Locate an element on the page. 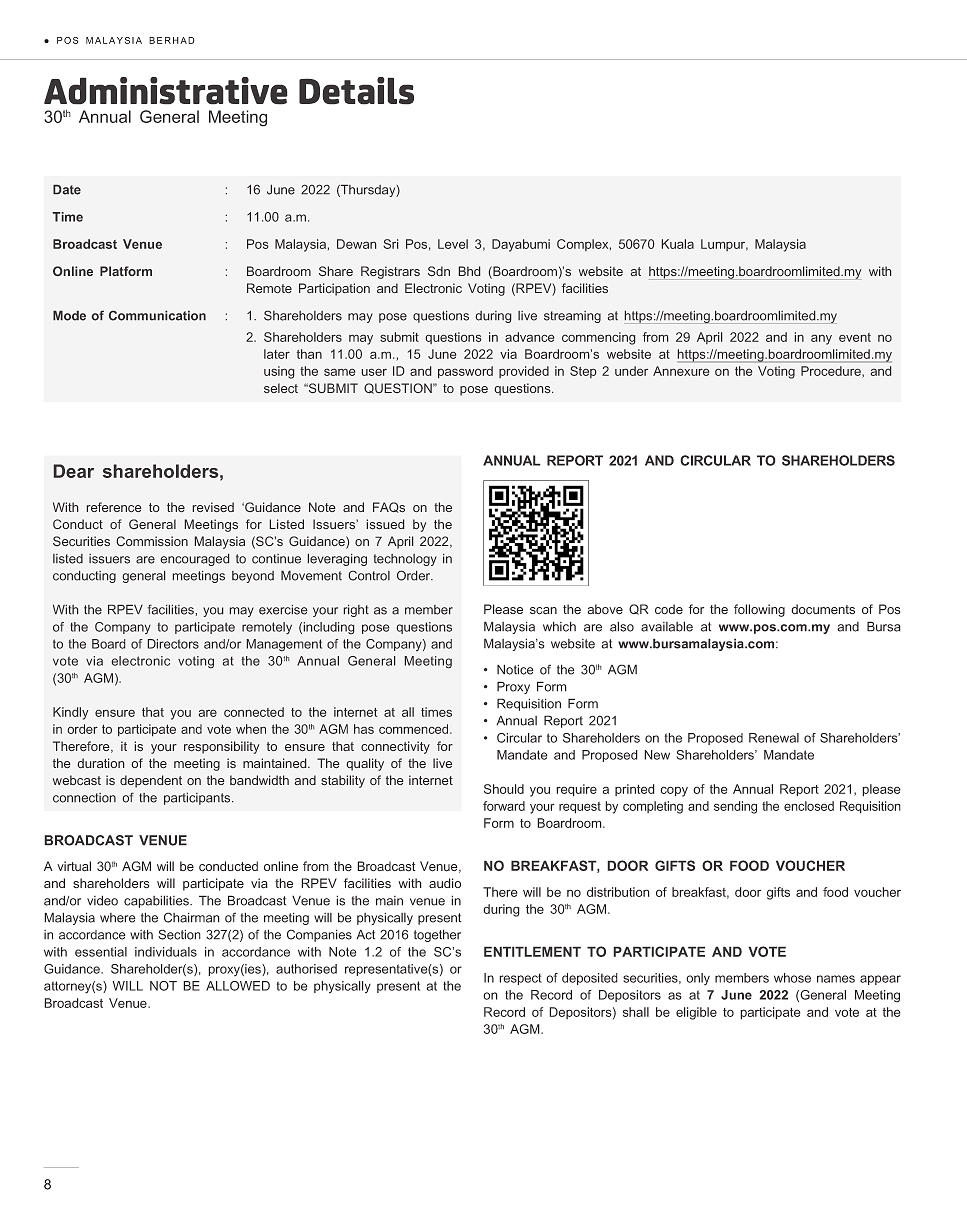 The height and width of the page is (1232, 967). Renewal is located at coordinates (774, 738).
